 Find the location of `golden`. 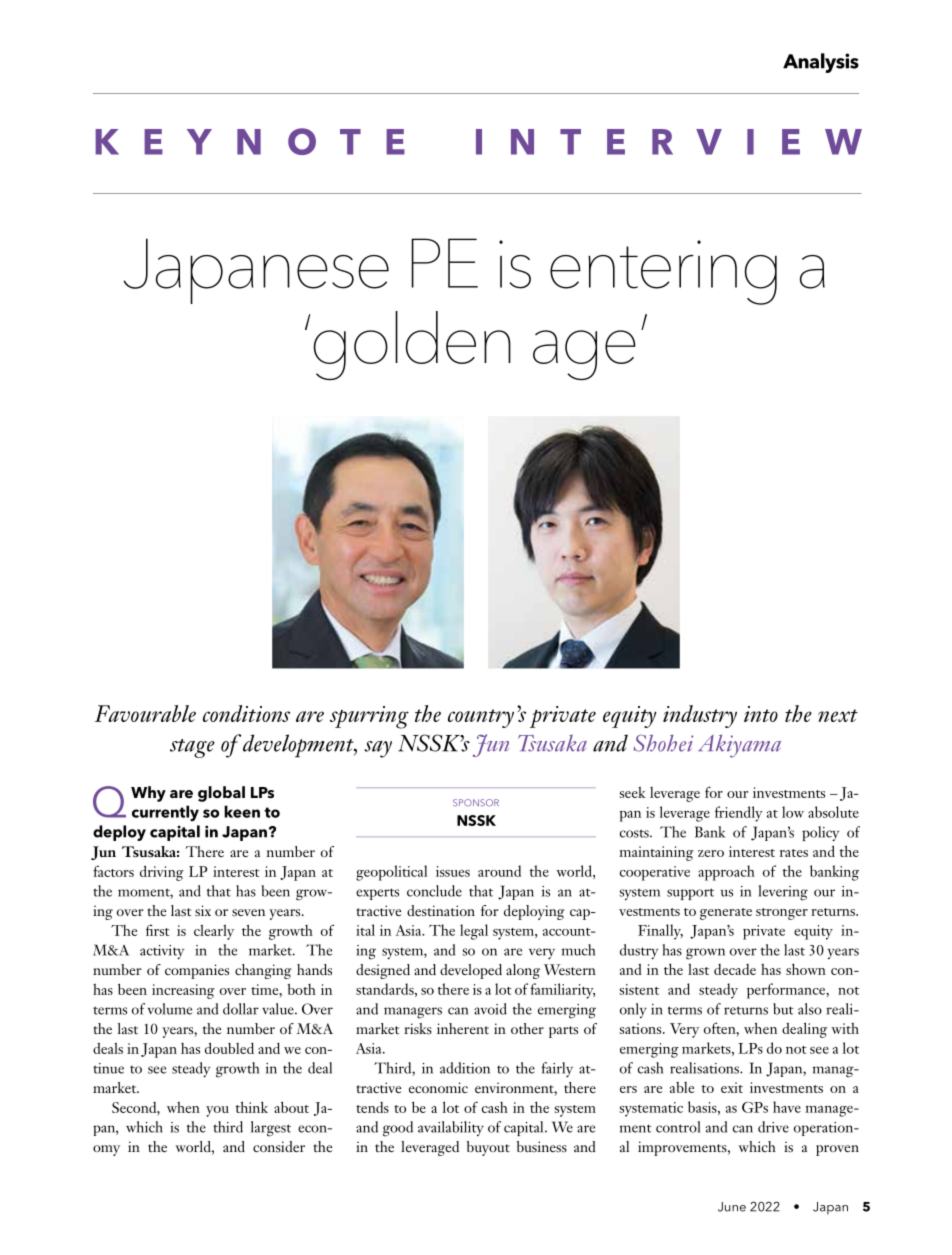

golden is located at coordinates (412, 345).
